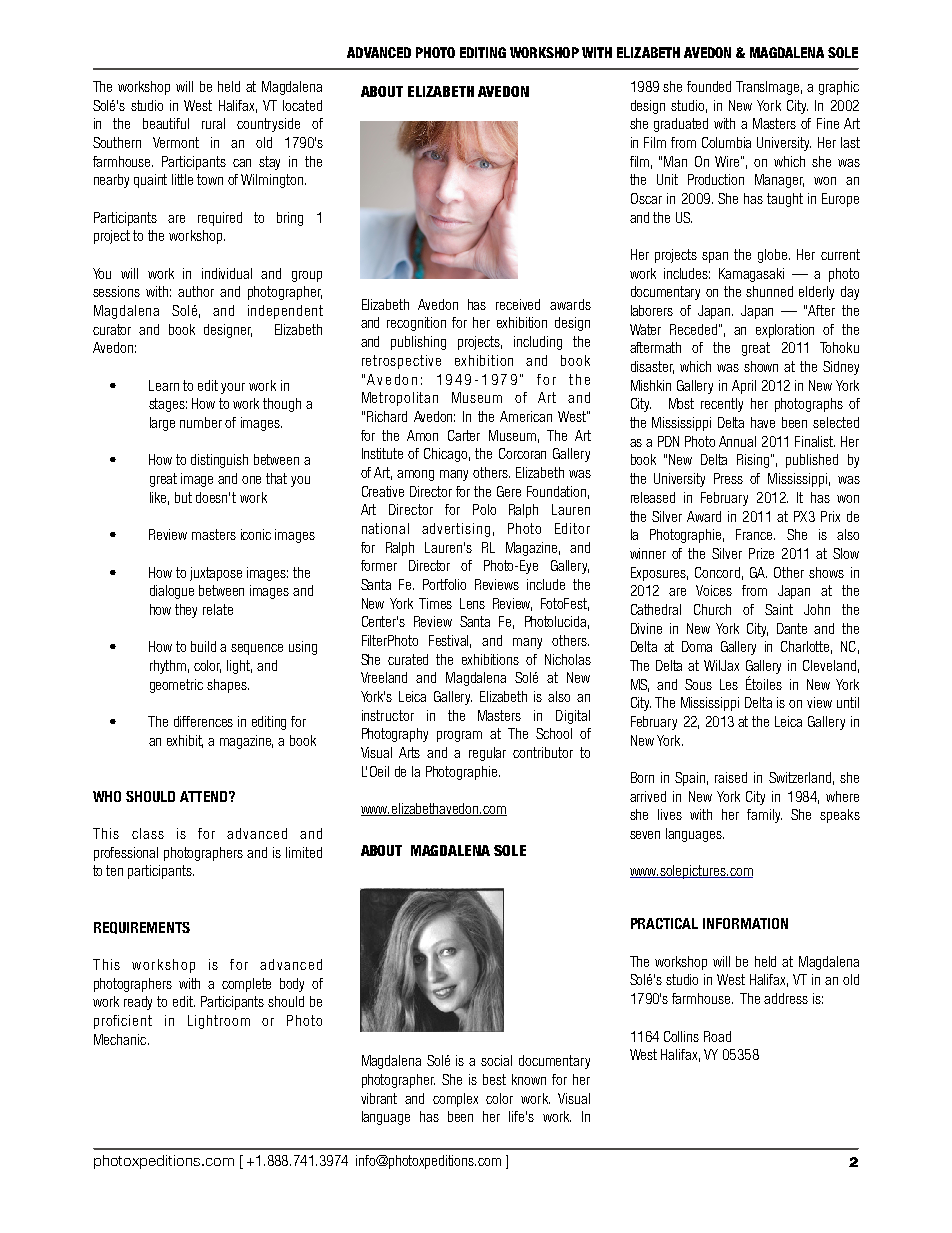  Describe the element at coordinates (121, 1039) in the screenshot. I see `Mechanic` at that location.
